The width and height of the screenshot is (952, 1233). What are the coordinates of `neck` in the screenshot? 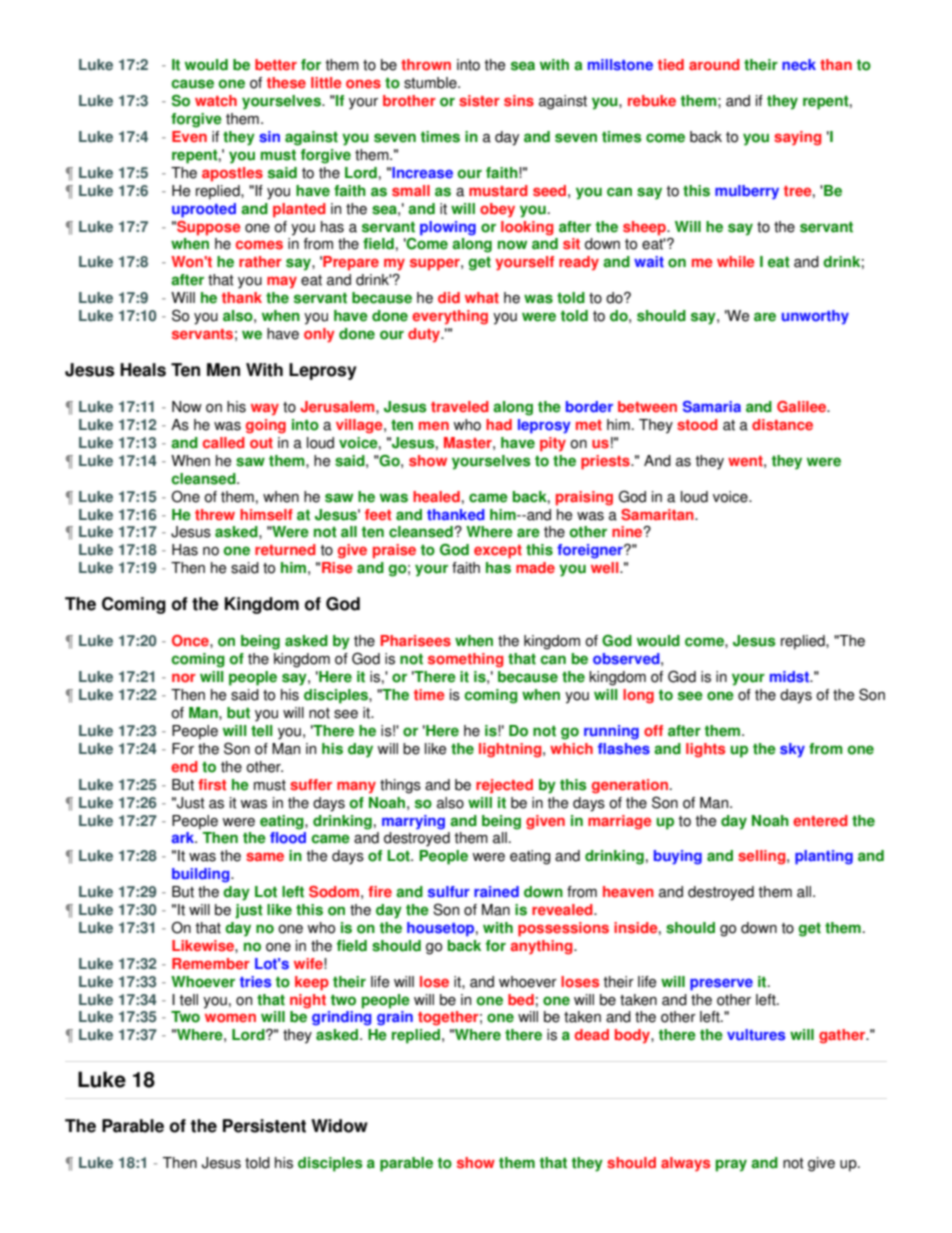 It's located at (799, 65).
